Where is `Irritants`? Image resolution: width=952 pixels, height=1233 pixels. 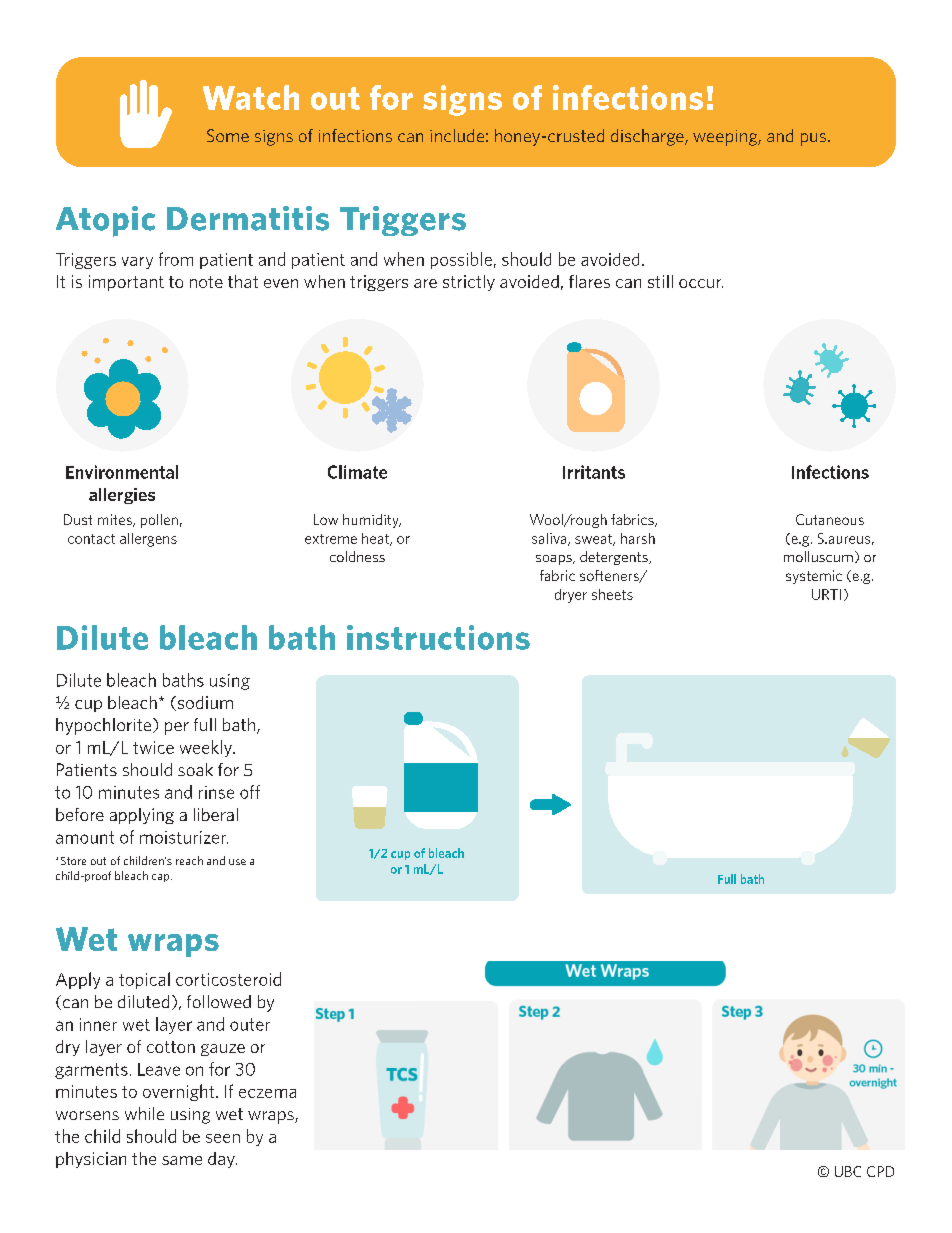 Irritants is located at coordinates (594, 472).
